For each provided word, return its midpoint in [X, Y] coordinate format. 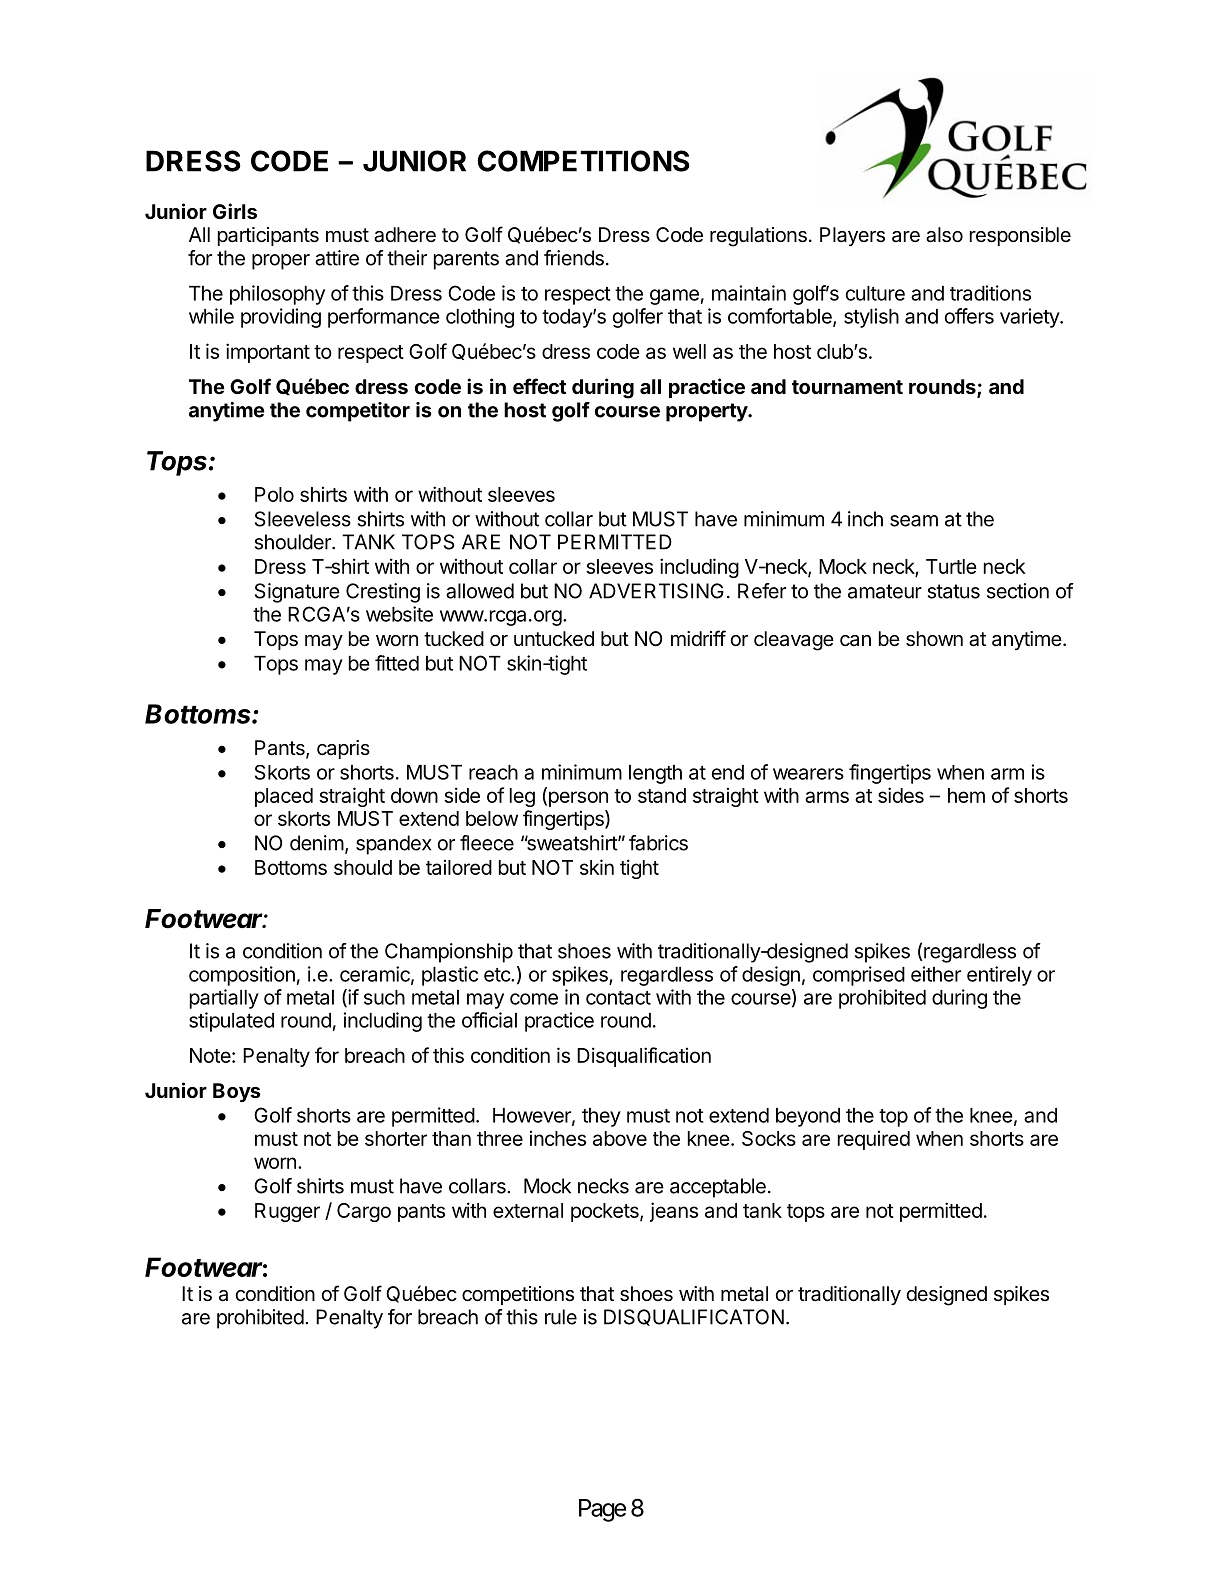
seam [914, 521]
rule [561, 1317]
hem [966, 795]
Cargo [364, 1212]
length [655, 774]
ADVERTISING [656, 591]
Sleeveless [303, 519]
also [944, 235]
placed [284, 797]
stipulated [231, 1022]
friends [574, 258]
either [936, 974]
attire [337, 258]
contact [618, 998]
